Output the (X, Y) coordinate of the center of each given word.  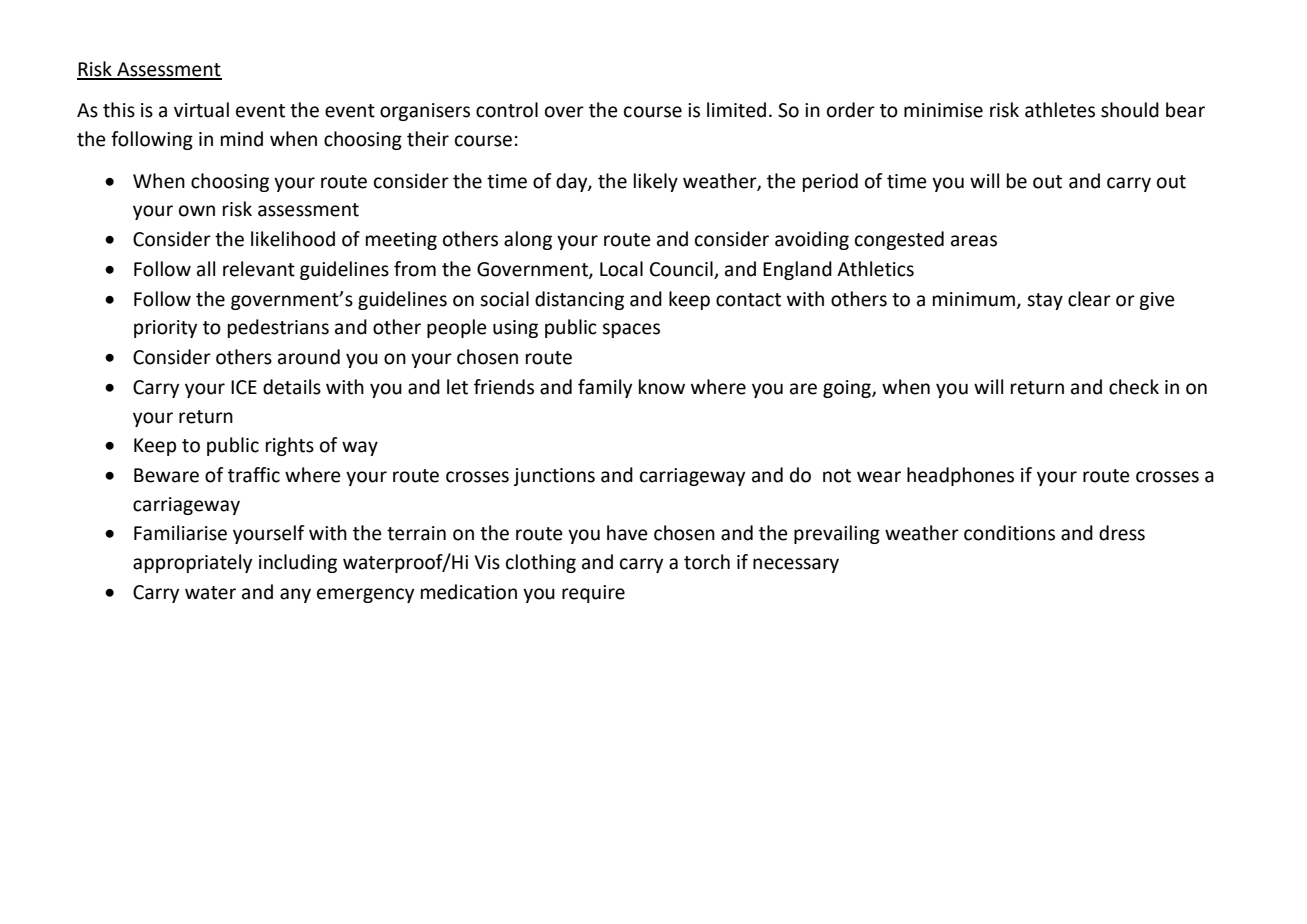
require (593, 594)
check (1134, 387)
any (295, 595)
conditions (1009, 533)
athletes (1060, 110)
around (309, 357)
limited (736, 110)
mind (242, 139)
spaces (631, 330)
